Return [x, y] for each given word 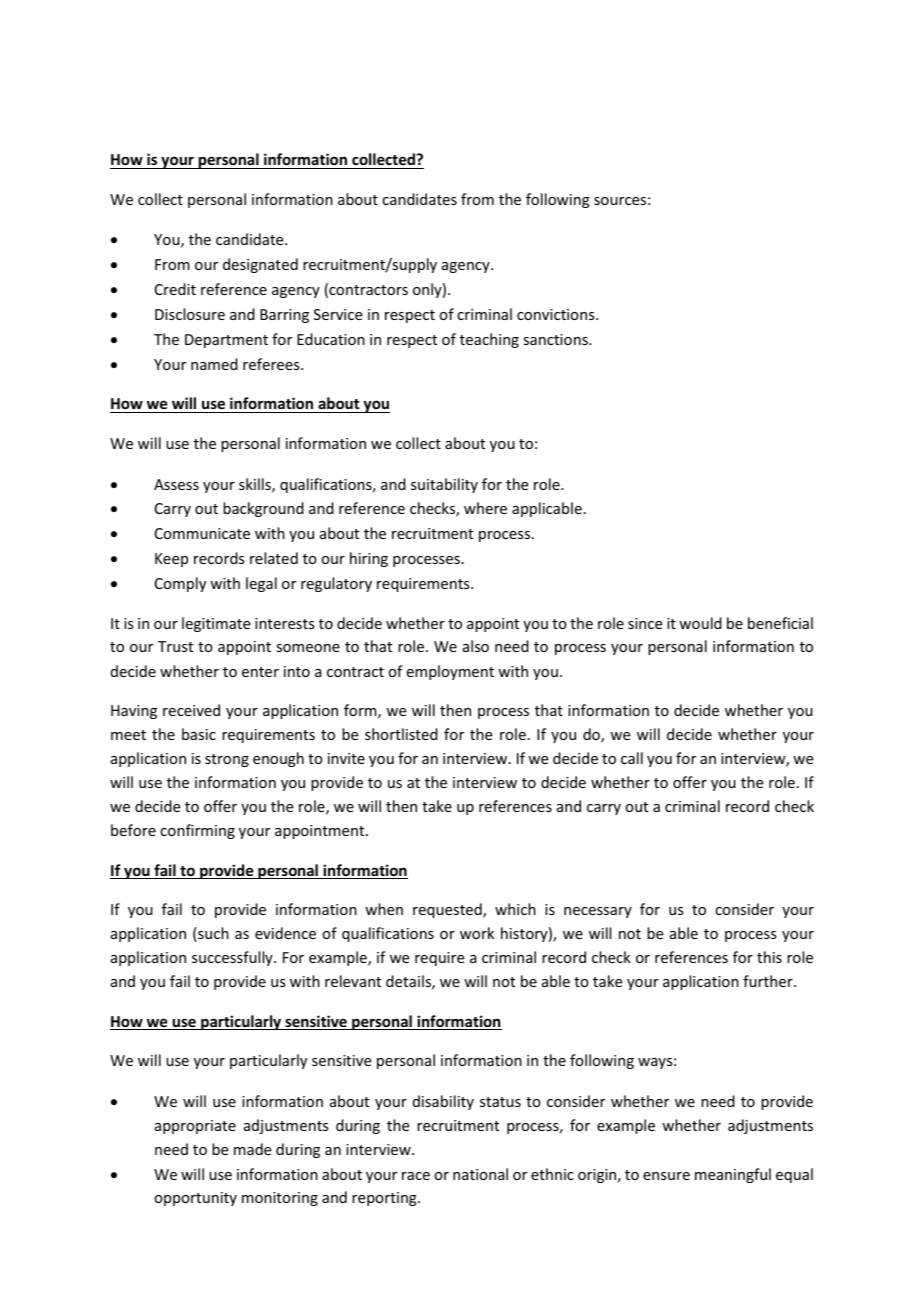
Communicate [202, 533]
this [769, 957]
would [700, 623]
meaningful [733, 1175]
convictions [557, 314]
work [477, 933]
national [480, 1174]
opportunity [195, 1199]
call [632, 758]
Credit [175, 289]
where [485, 508]
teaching [489, 340]
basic [199, 734]
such [212, 934]
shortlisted [401, 734]
